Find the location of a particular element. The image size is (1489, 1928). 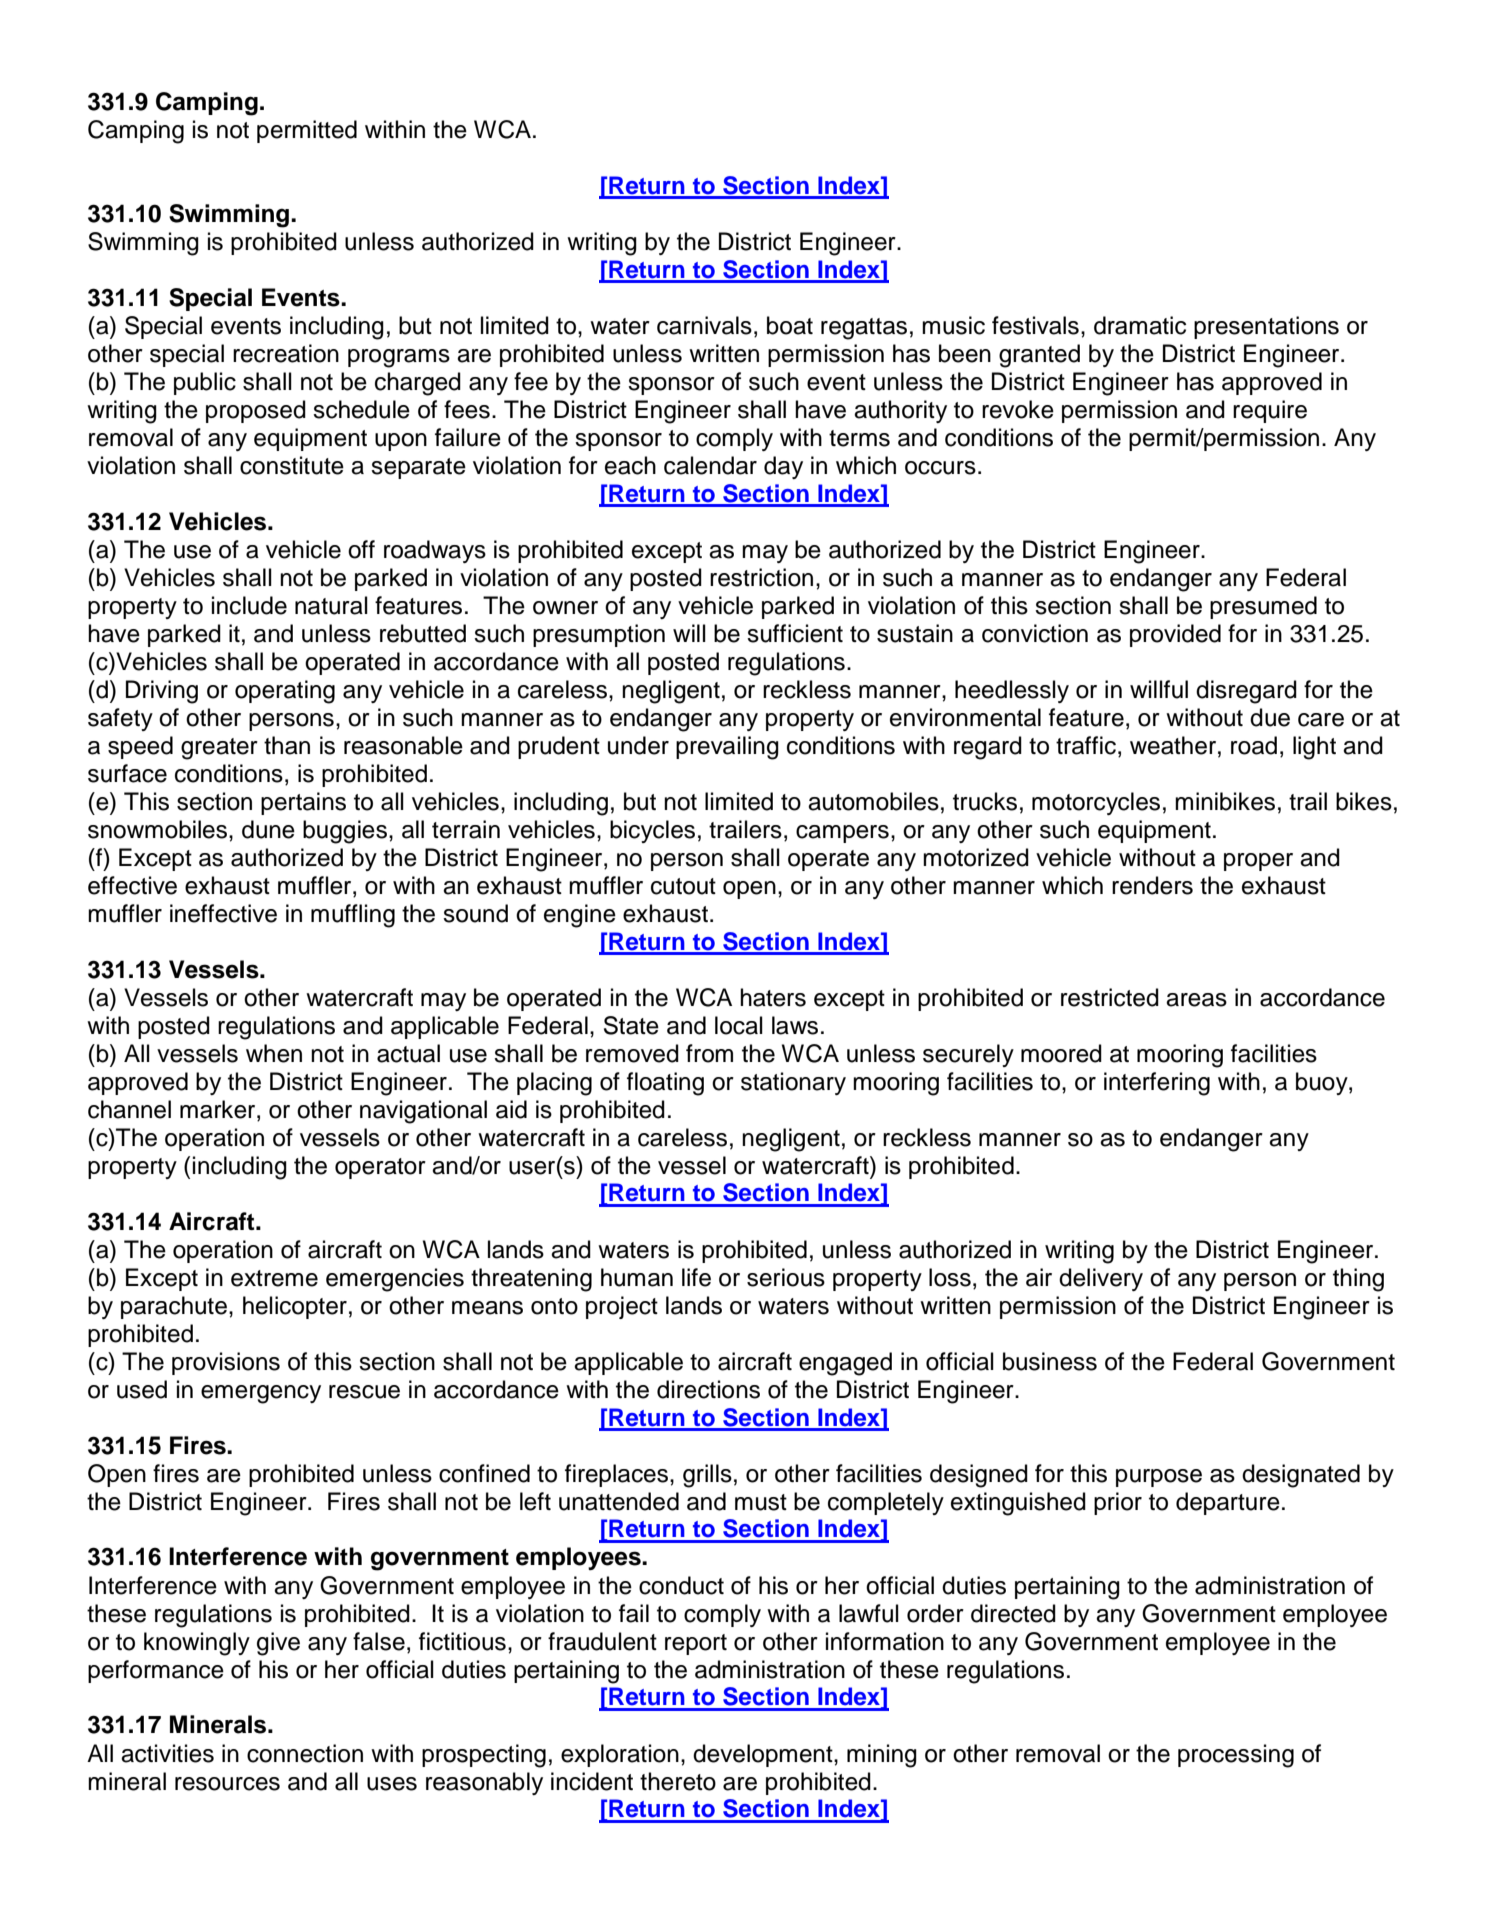

carnivals is located at coordinates (704, 325).
